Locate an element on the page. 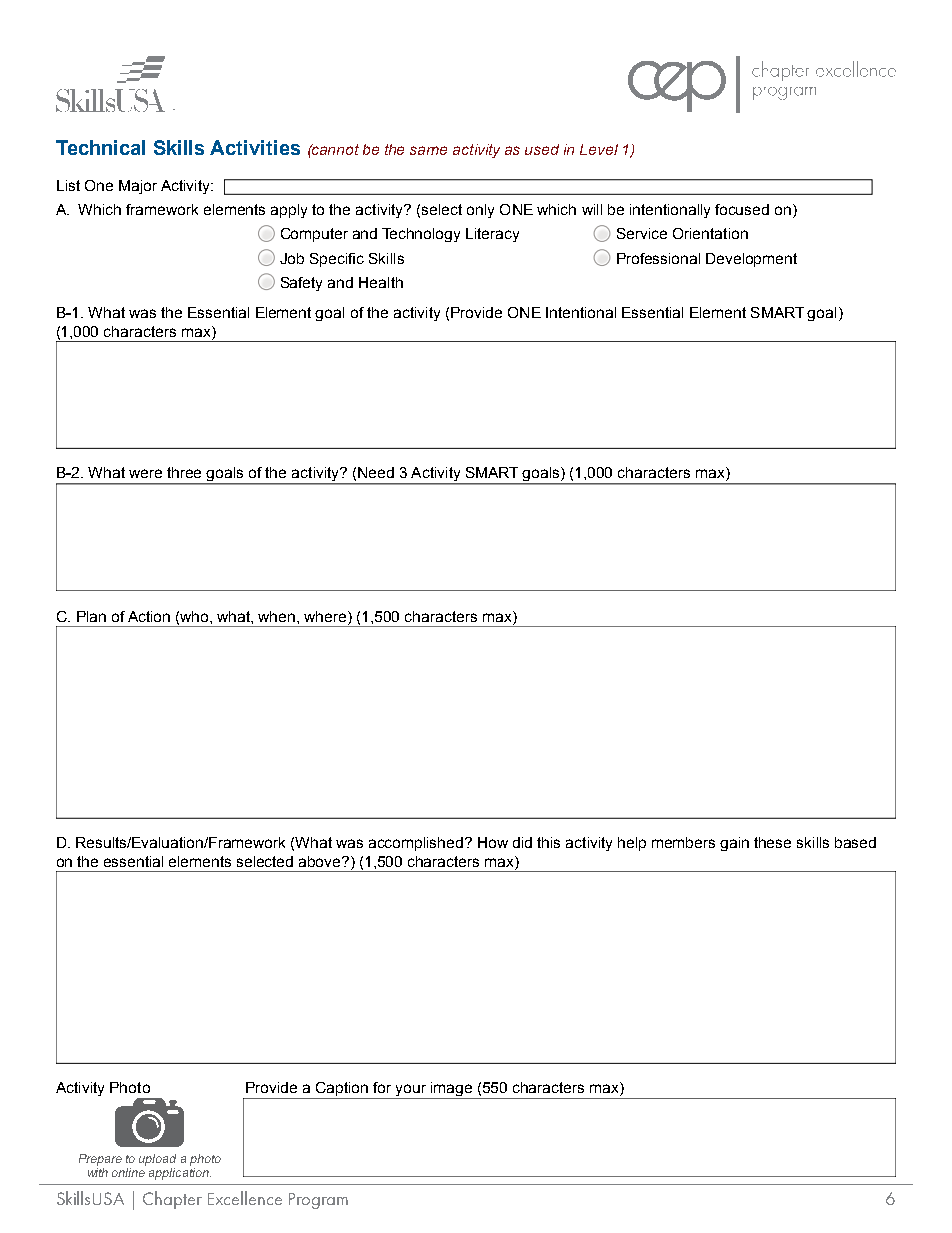 The height and width of the page is (1233, 952). image is located at coordinates (451, 1089).
